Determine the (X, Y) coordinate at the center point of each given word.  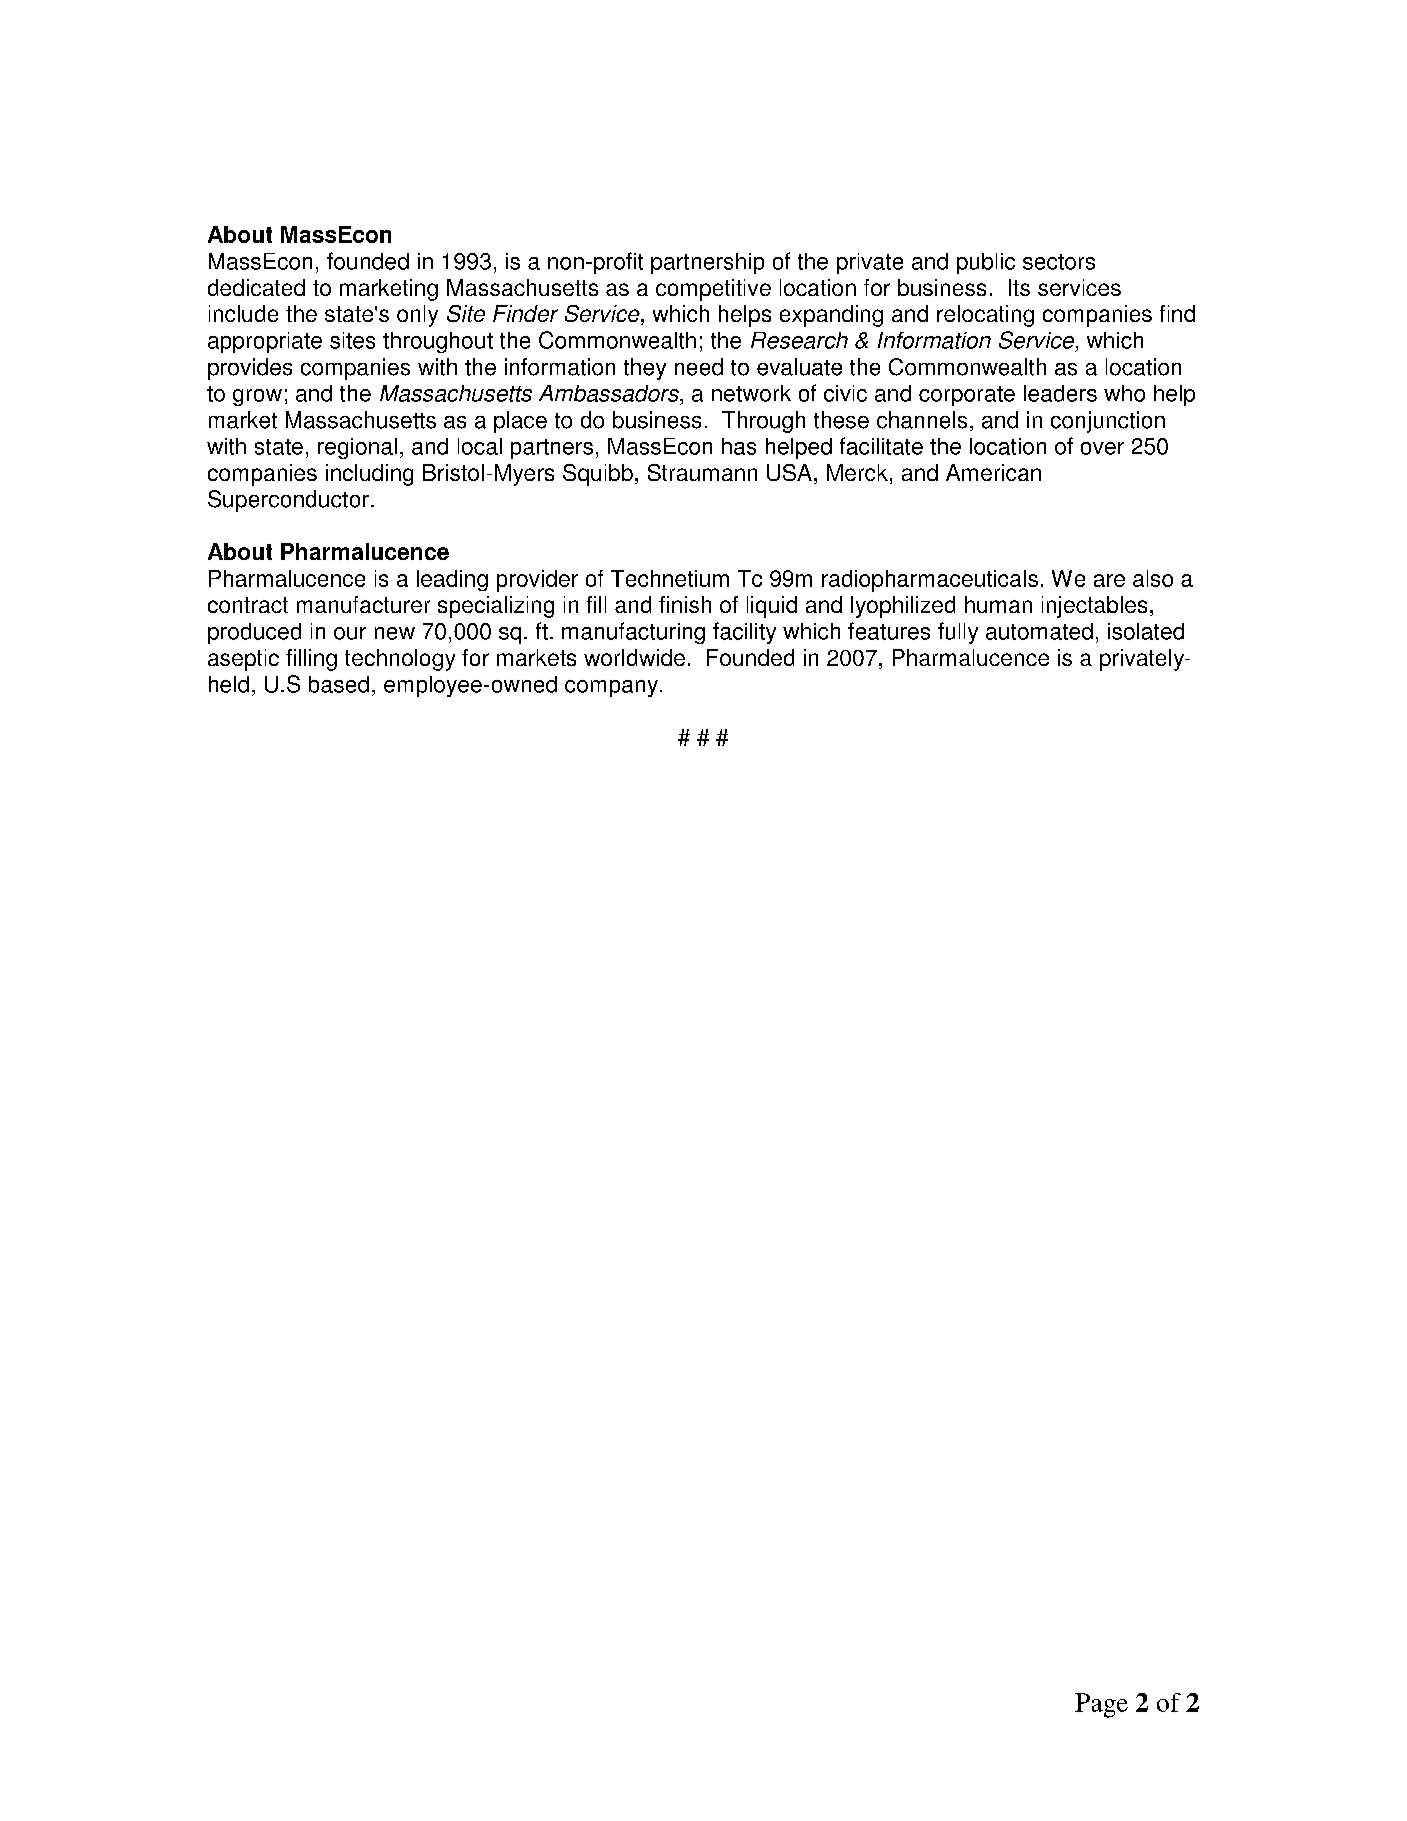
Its (1019, 287)
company (611, 688)
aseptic (243, 660)
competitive (713, 290)
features (889, 631)
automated (1039, 631)
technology (400, 660)
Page (1101, 1705)
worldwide (634, 657)
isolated (1146, 631)
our (350, 633)
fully (958, 633)
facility (744, 633)
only (417, 316)
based (339, 684)
